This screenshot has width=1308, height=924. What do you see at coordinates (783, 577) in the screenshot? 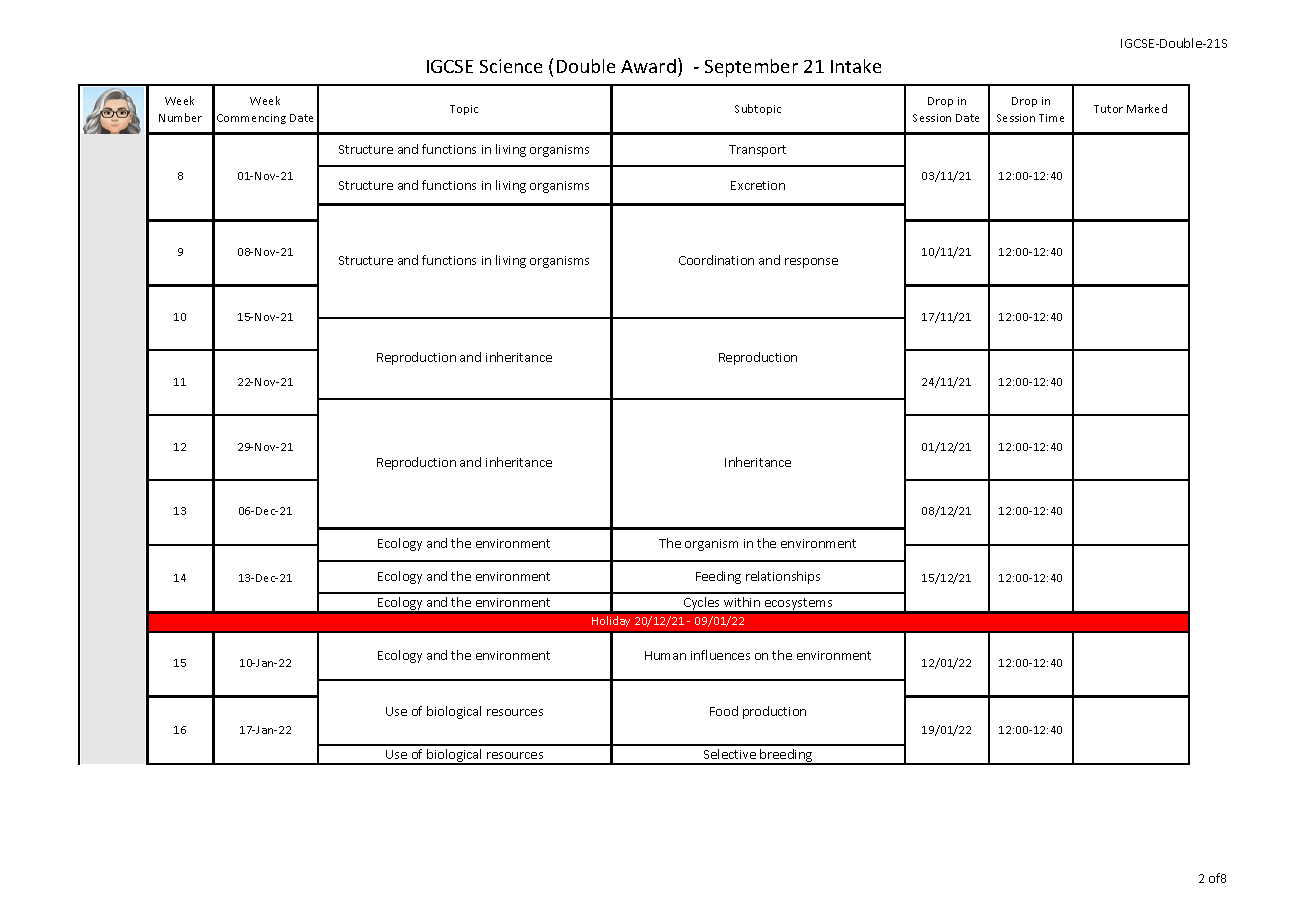
I see `relationships` at bounding box center [783, 577].
